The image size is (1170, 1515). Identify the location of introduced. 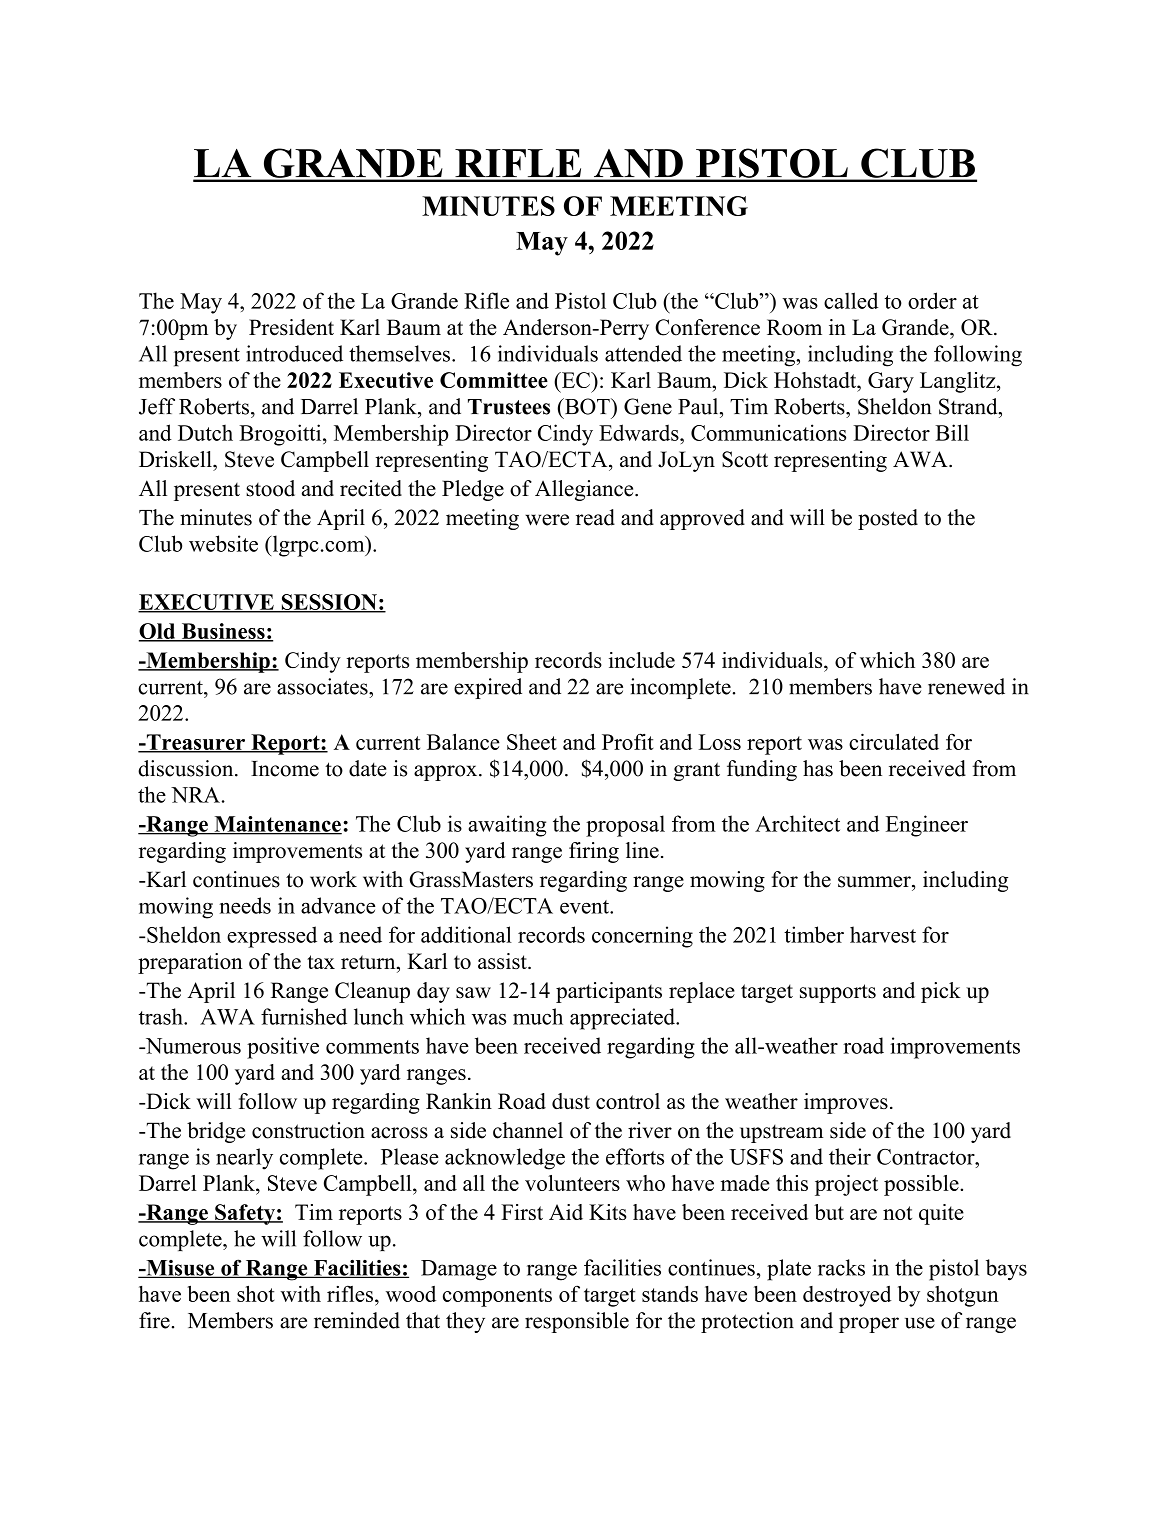
(294, 353).
